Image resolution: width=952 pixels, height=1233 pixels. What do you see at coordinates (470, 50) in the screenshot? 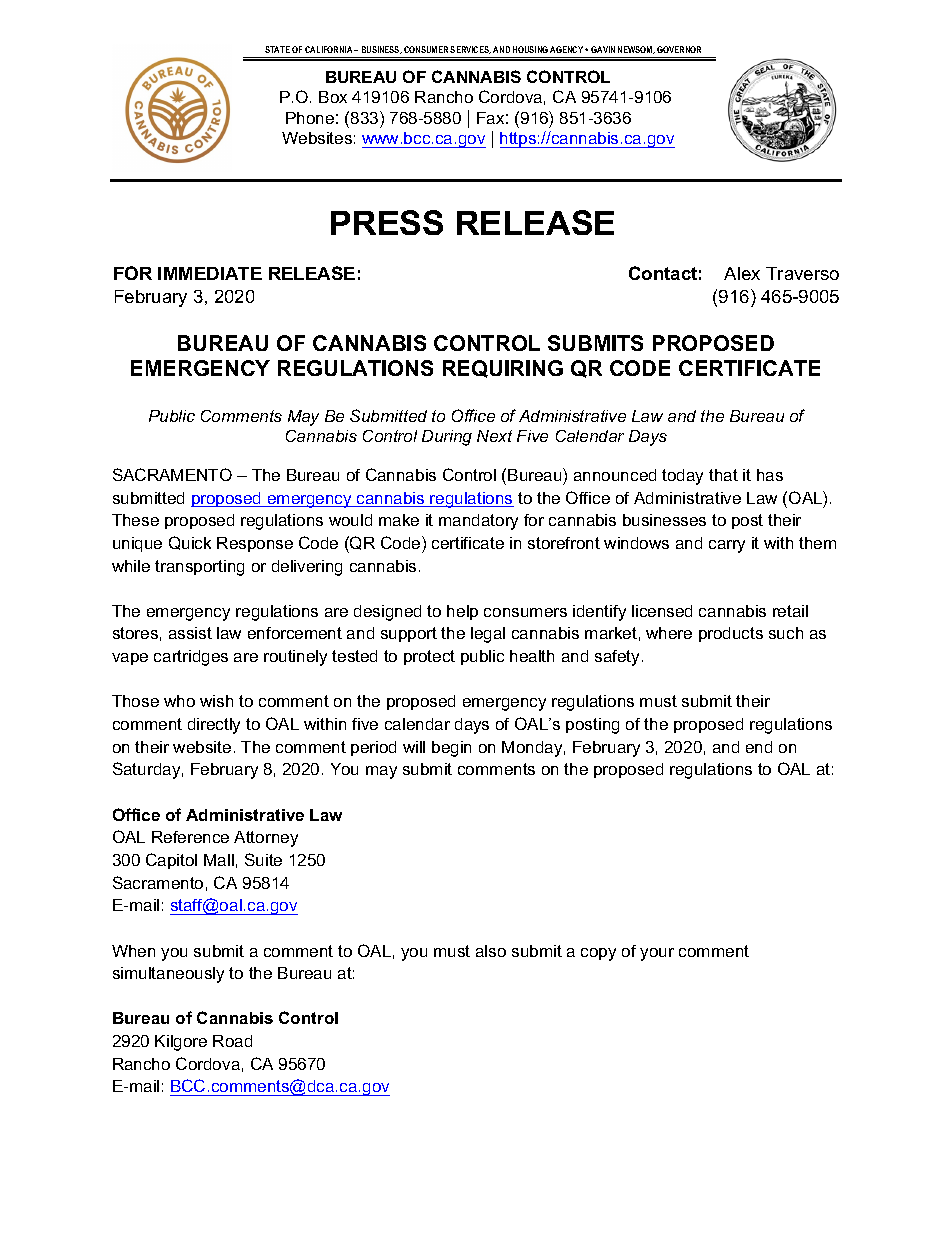
I see `SERVICES` at bounding box center [470, 50].
